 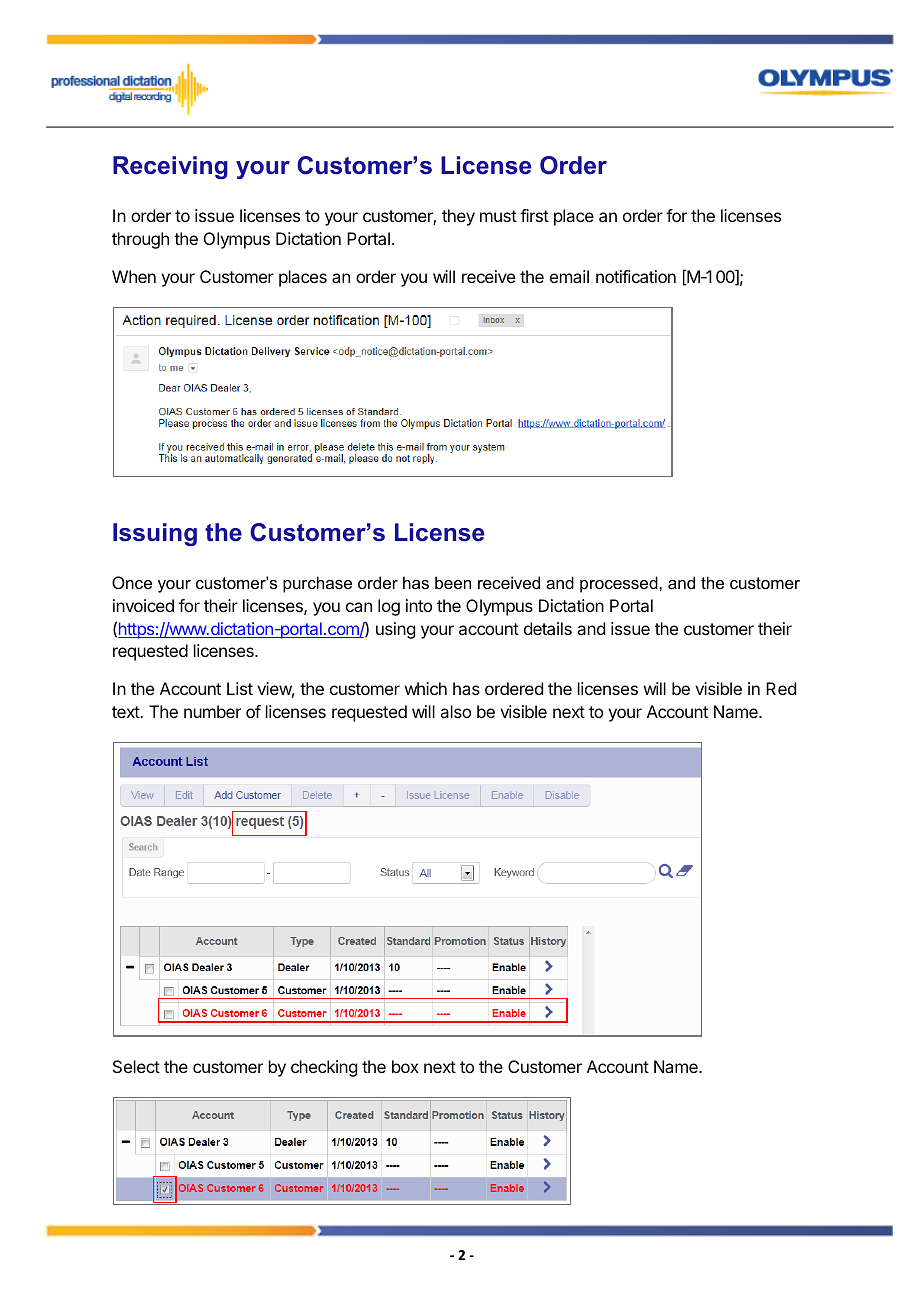 What do you see at coordinates (136, 1066) in the page?
I see `Select` at bounding box center [136, 1066].
